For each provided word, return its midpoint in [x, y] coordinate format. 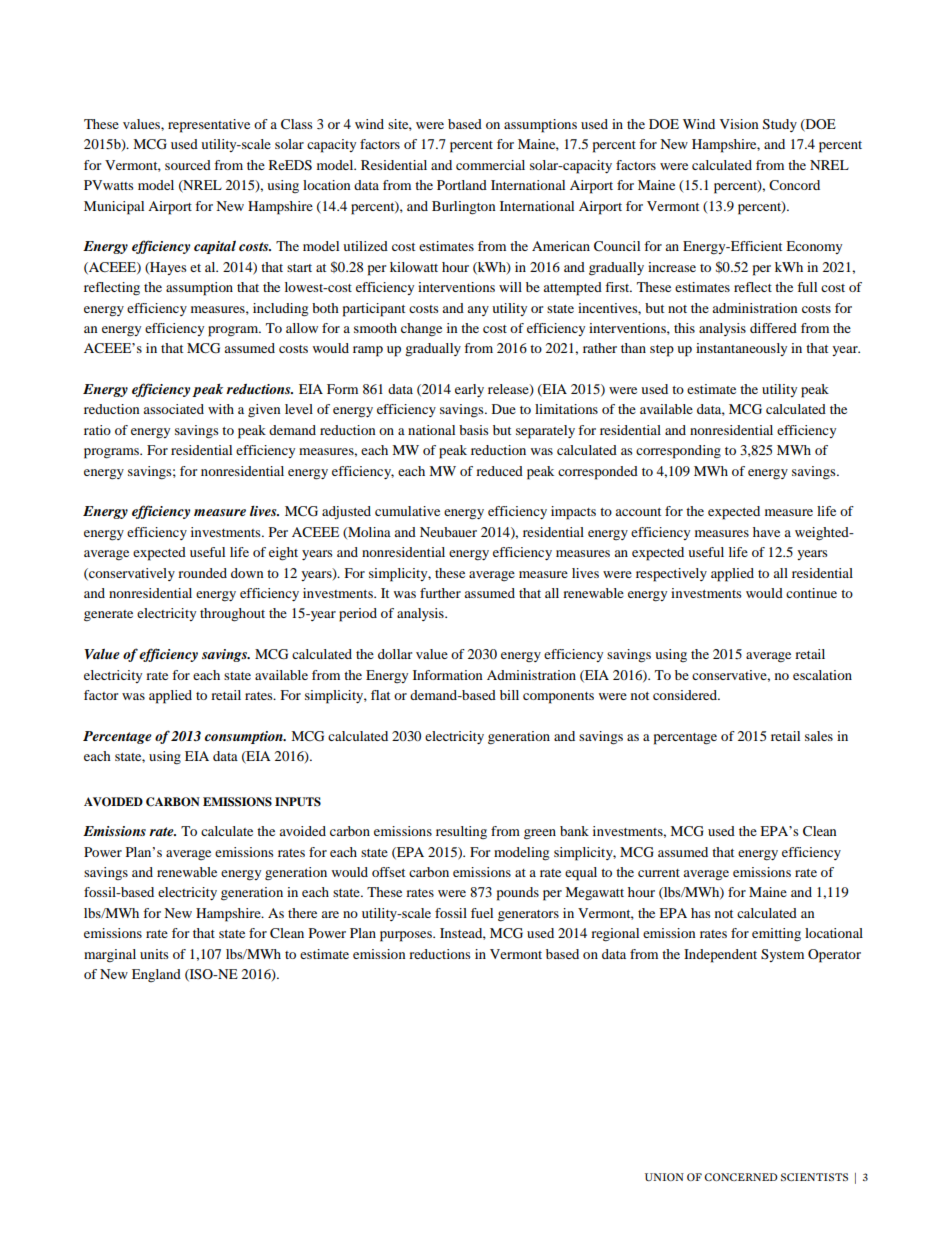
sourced [188, 165]
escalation [822, 675]
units [154, 954]
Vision [739, 124]
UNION [664, 1177]
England [156, 975]
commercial [490, 165]
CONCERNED [741, 1177]
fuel [482, 913]
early [469, 390]
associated [173, 409]
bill [509, 695]
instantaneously [741, 349]
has [701, 913]
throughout [232, 615]
